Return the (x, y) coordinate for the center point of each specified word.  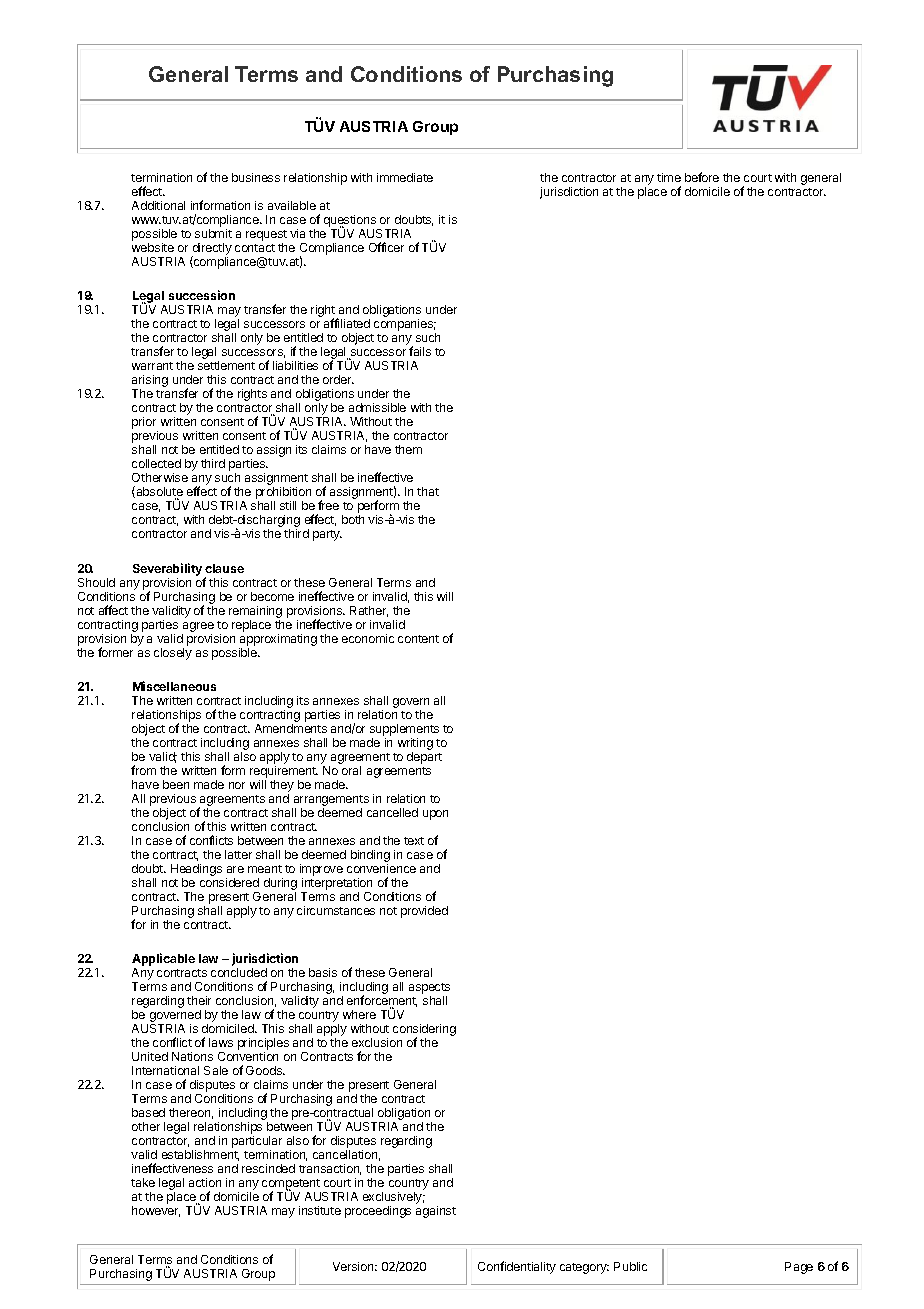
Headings (196, 870)
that (428, 491)
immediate (405, 177)
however (156, 1211)
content (418, 639)
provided (424, 912)
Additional (158, 205)
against (436, 1212)
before (702, 177)
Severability (167, 569)
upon (435, 815)
